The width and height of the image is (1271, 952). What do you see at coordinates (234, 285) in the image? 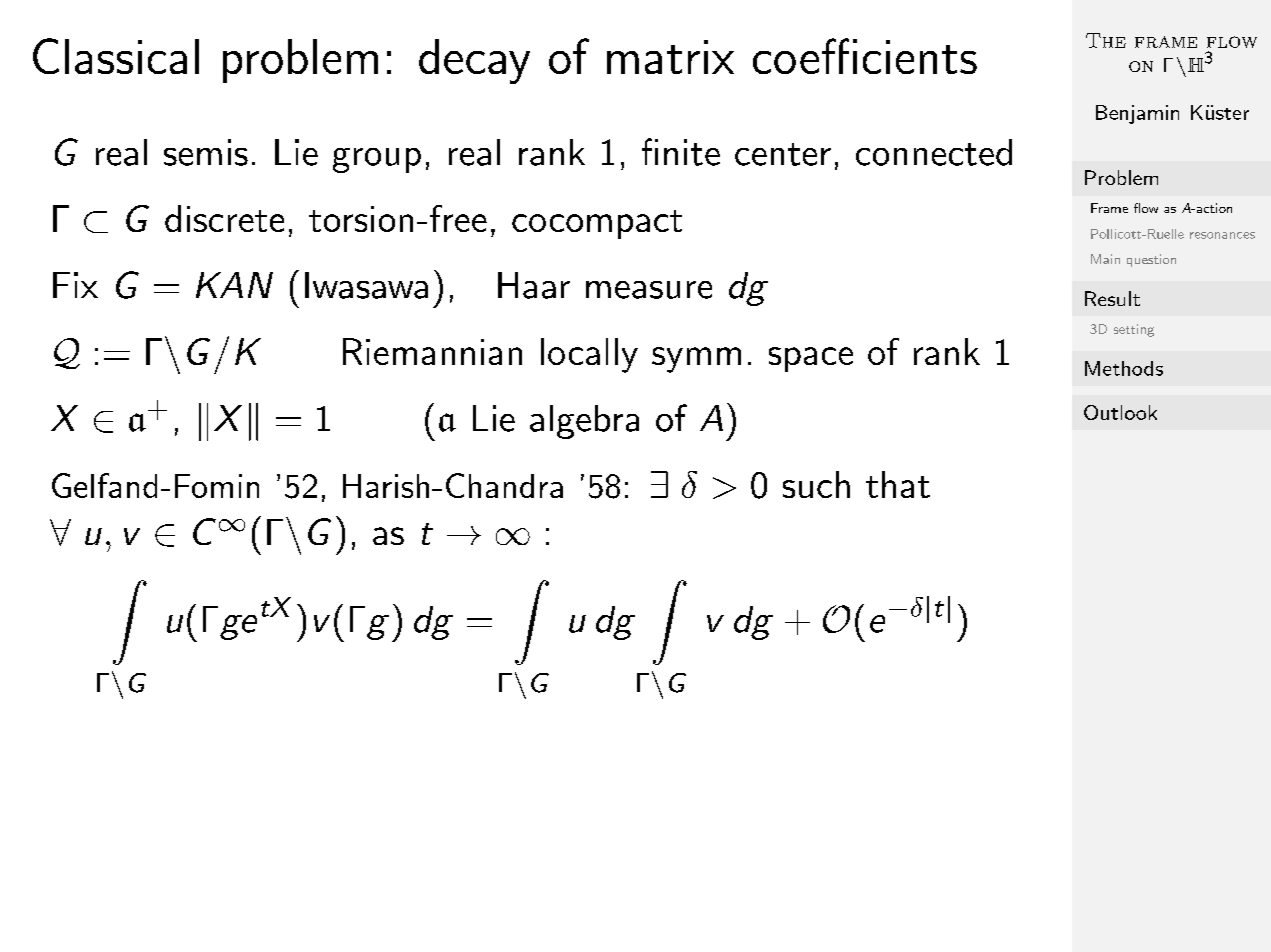
I see `KAN` at bounding box center [234, 285].
